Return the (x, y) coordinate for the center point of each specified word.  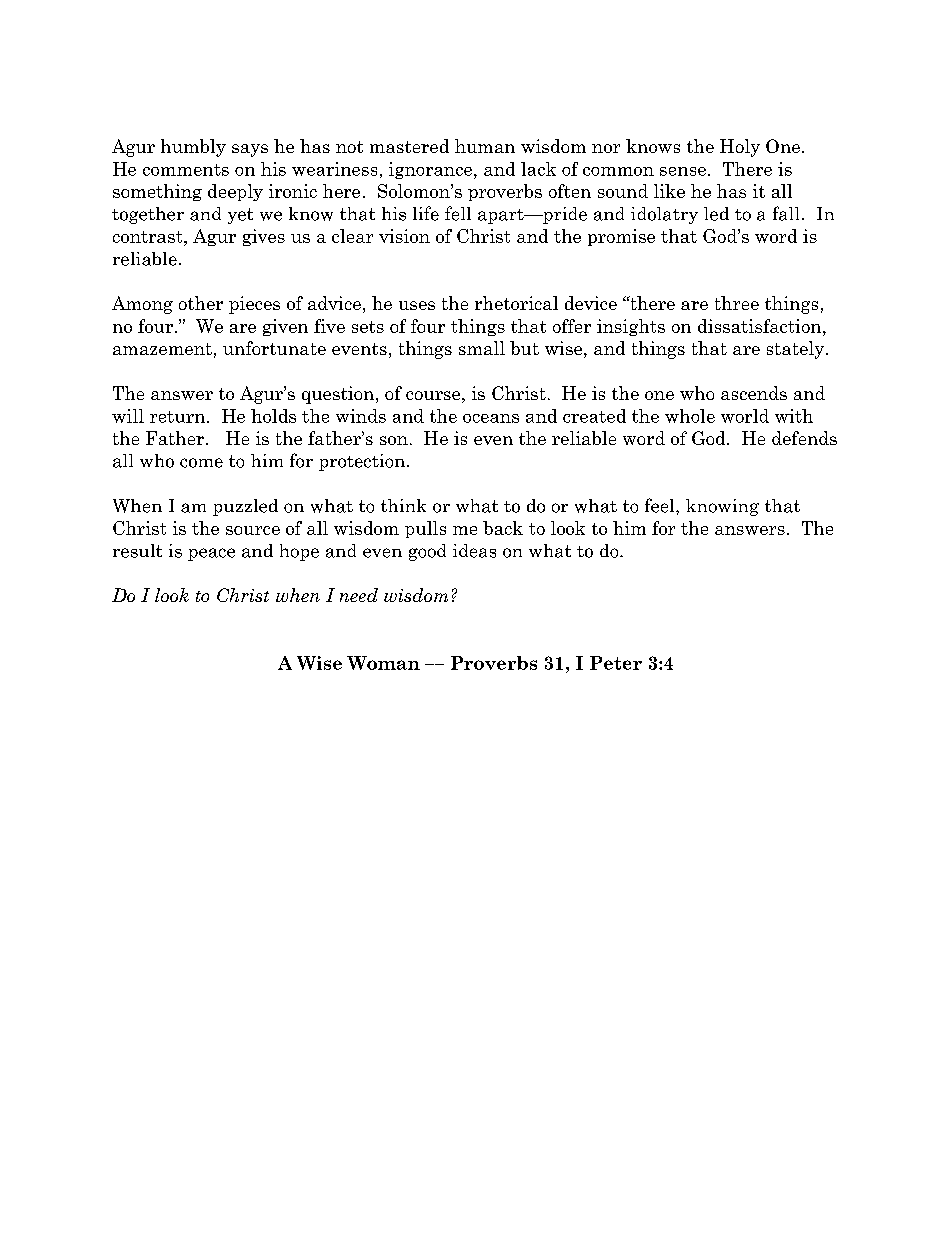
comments (186, 170)
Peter (616, 663)
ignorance (432, 170)
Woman (383, 663)
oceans (491, 418)
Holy (740, 148)
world (745, 416)
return (179, 417)
